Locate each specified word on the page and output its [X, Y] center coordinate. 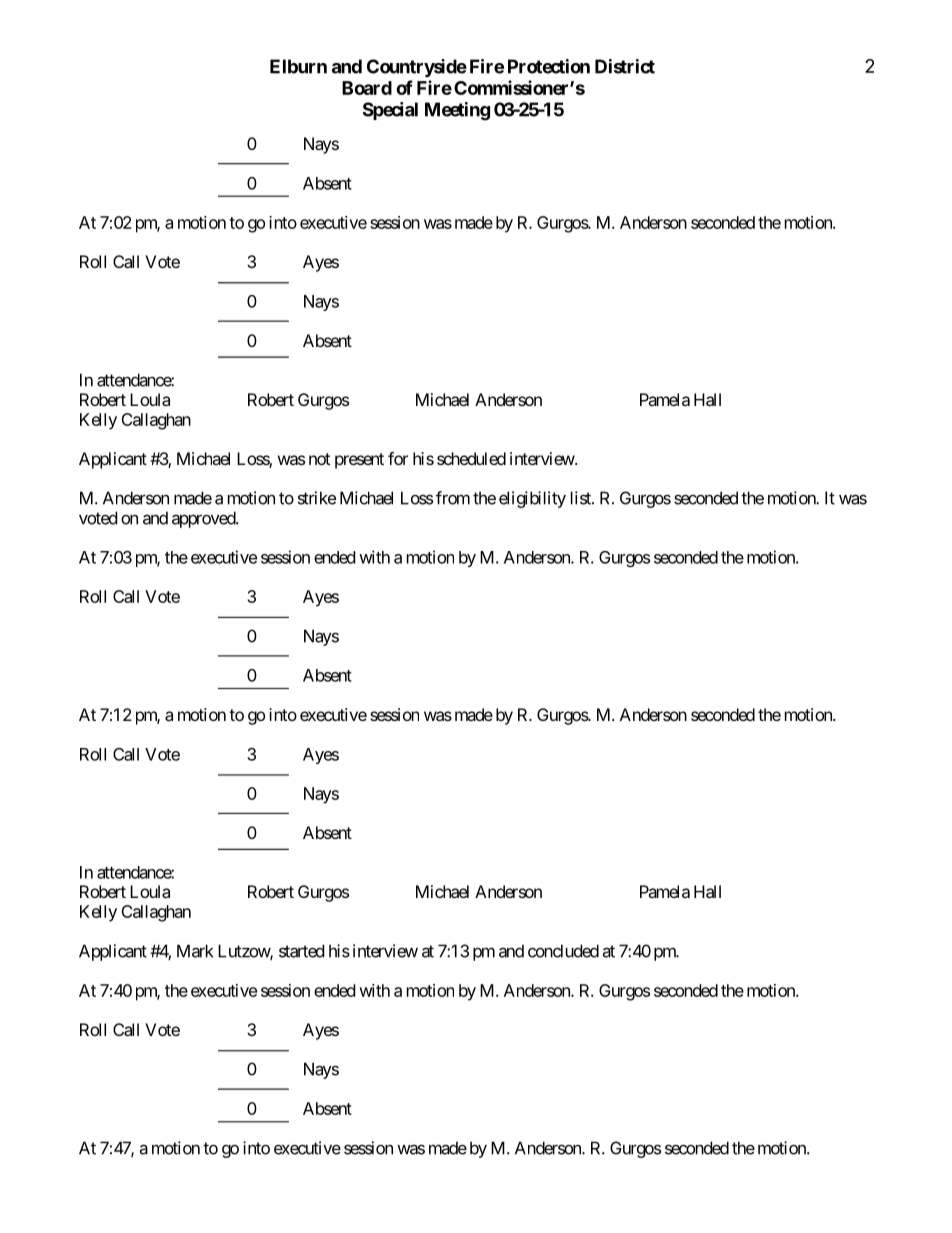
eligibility [532, 499]
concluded [563, 951]
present [359, 461]
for [398, 458]
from [453, 498]
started [301, 951]
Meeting [457, 111]
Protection [549, 66]
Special [390, 111]
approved [204, 519]
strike [317, 498]
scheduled [471, 458]
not [319, 459]
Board [367, 88]
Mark [195, 951]
